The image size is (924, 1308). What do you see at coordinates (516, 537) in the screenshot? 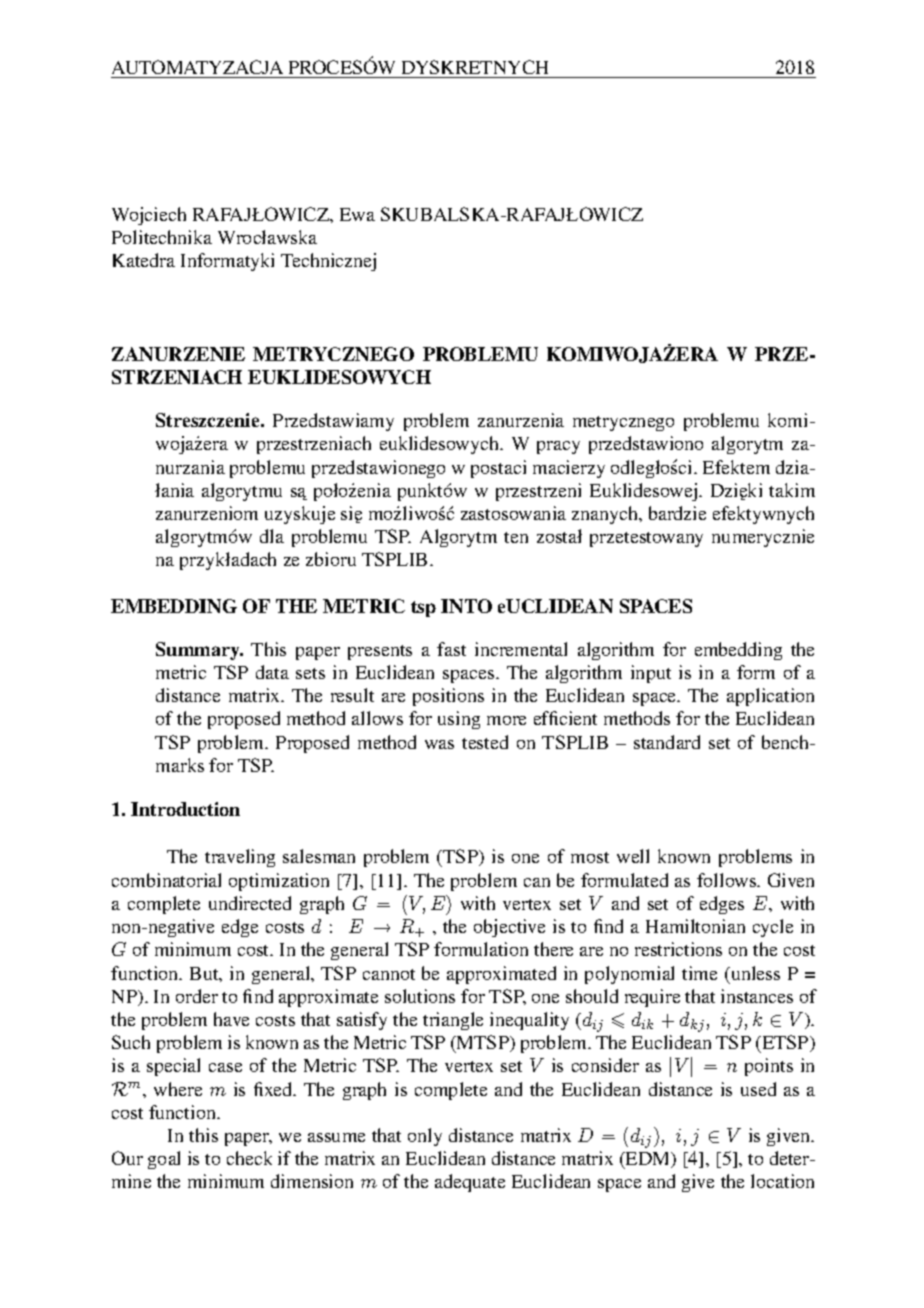
I see `ten` at bounding box center [516, 537].
